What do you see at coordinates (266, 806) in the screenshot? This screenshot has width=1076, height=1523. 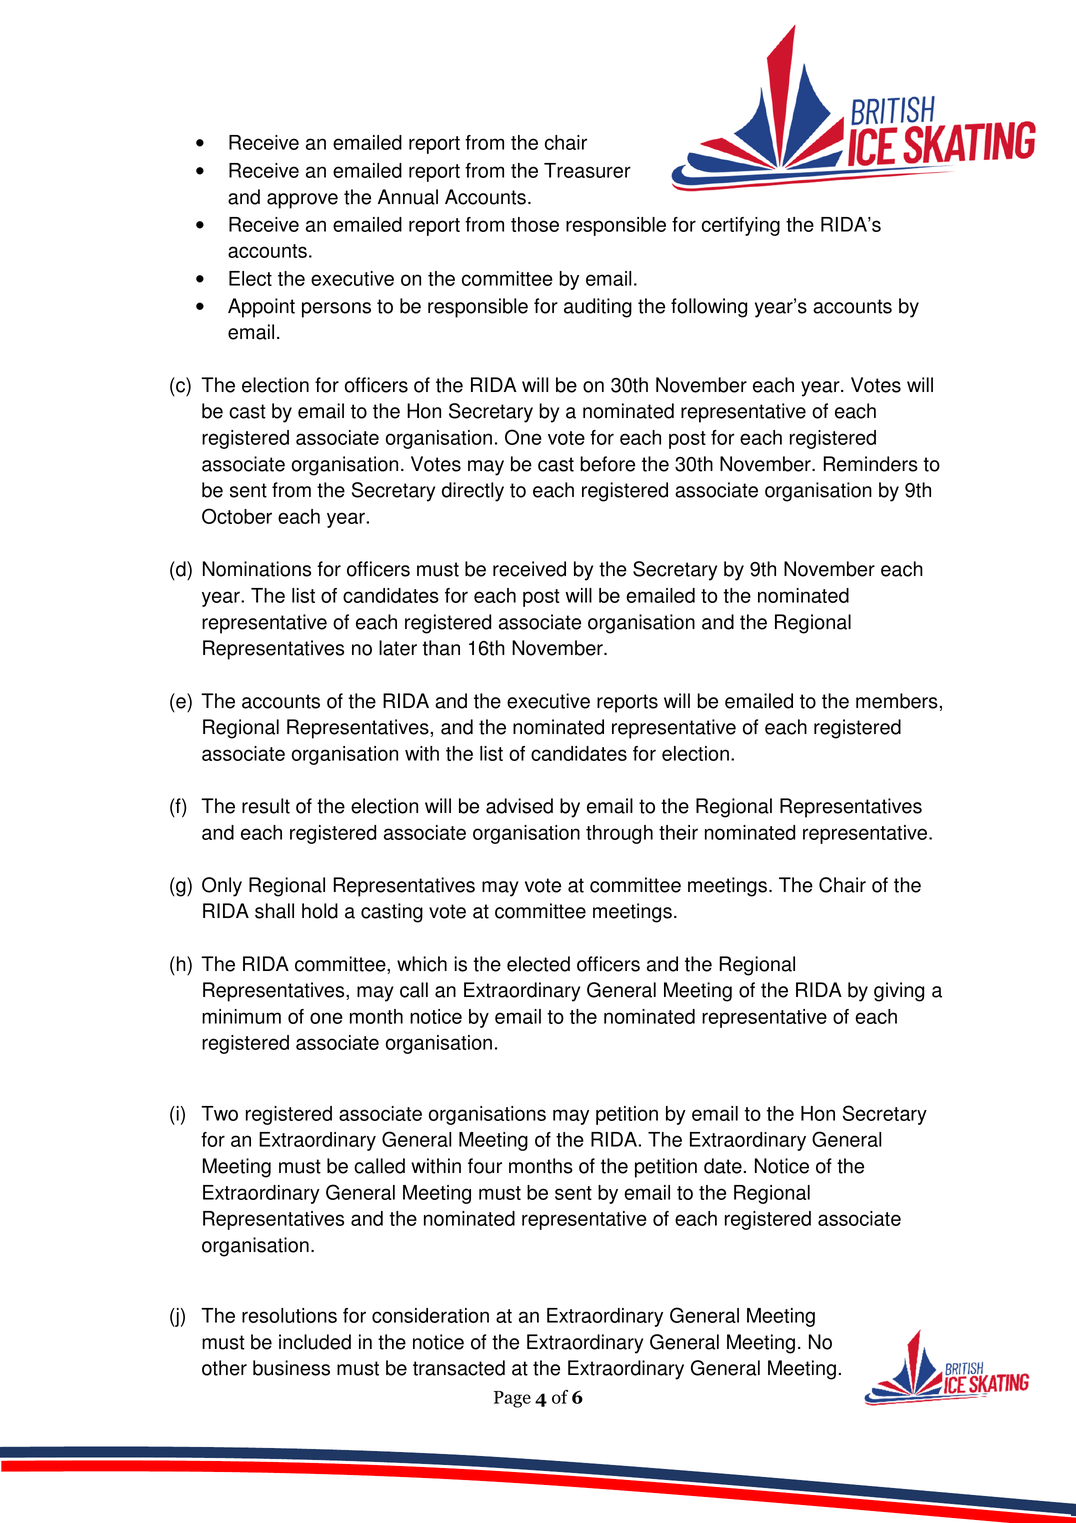 I see `result` at bounding box center [266, 806].
